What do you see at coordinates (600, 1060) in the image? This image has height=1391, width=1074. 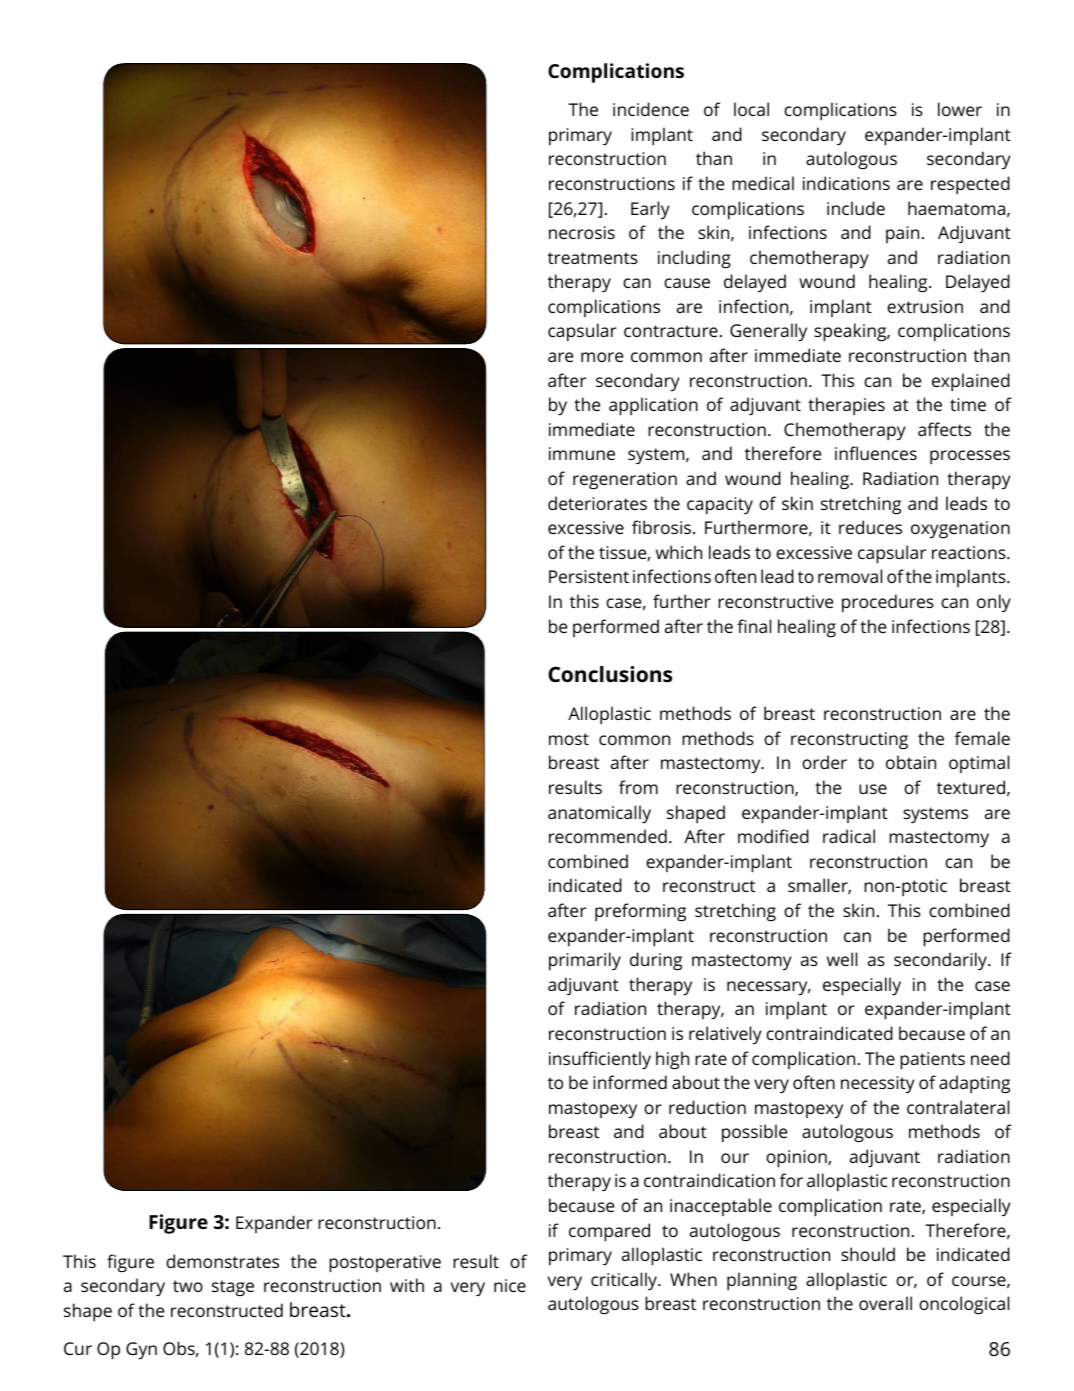 I see `insufficiently` at bounding box center [600, 1060].
